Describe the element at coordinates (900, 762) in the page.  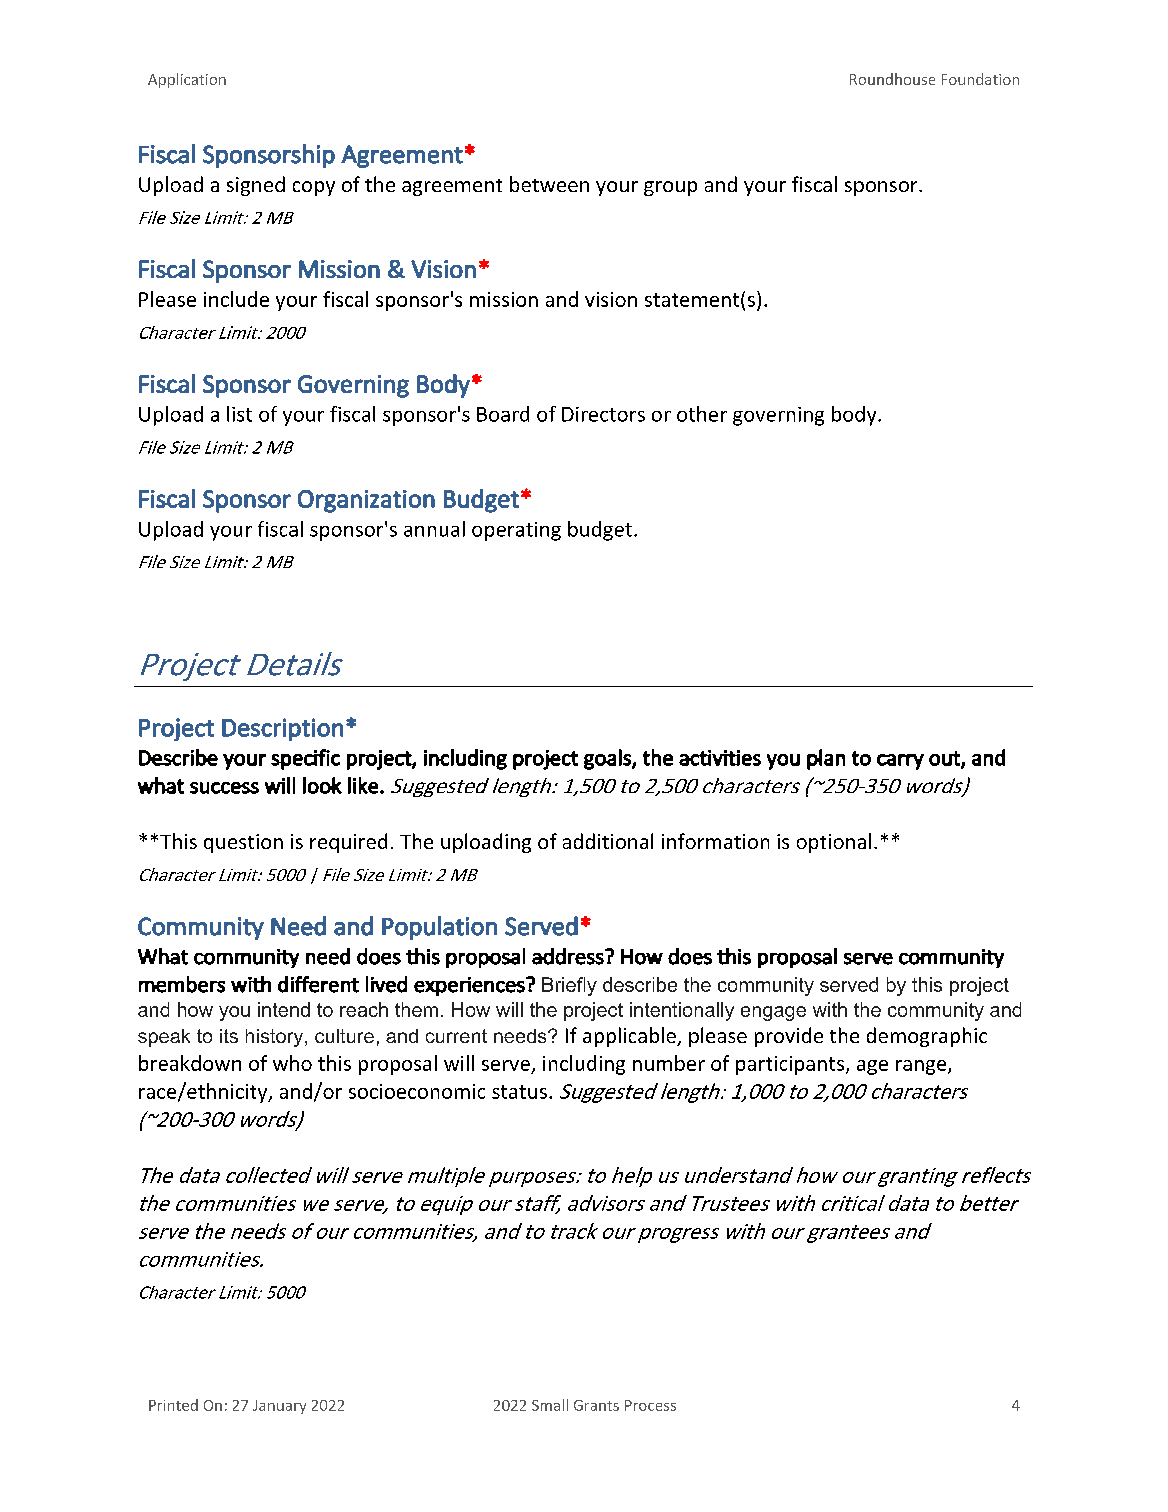
I see `carry` at that location.
